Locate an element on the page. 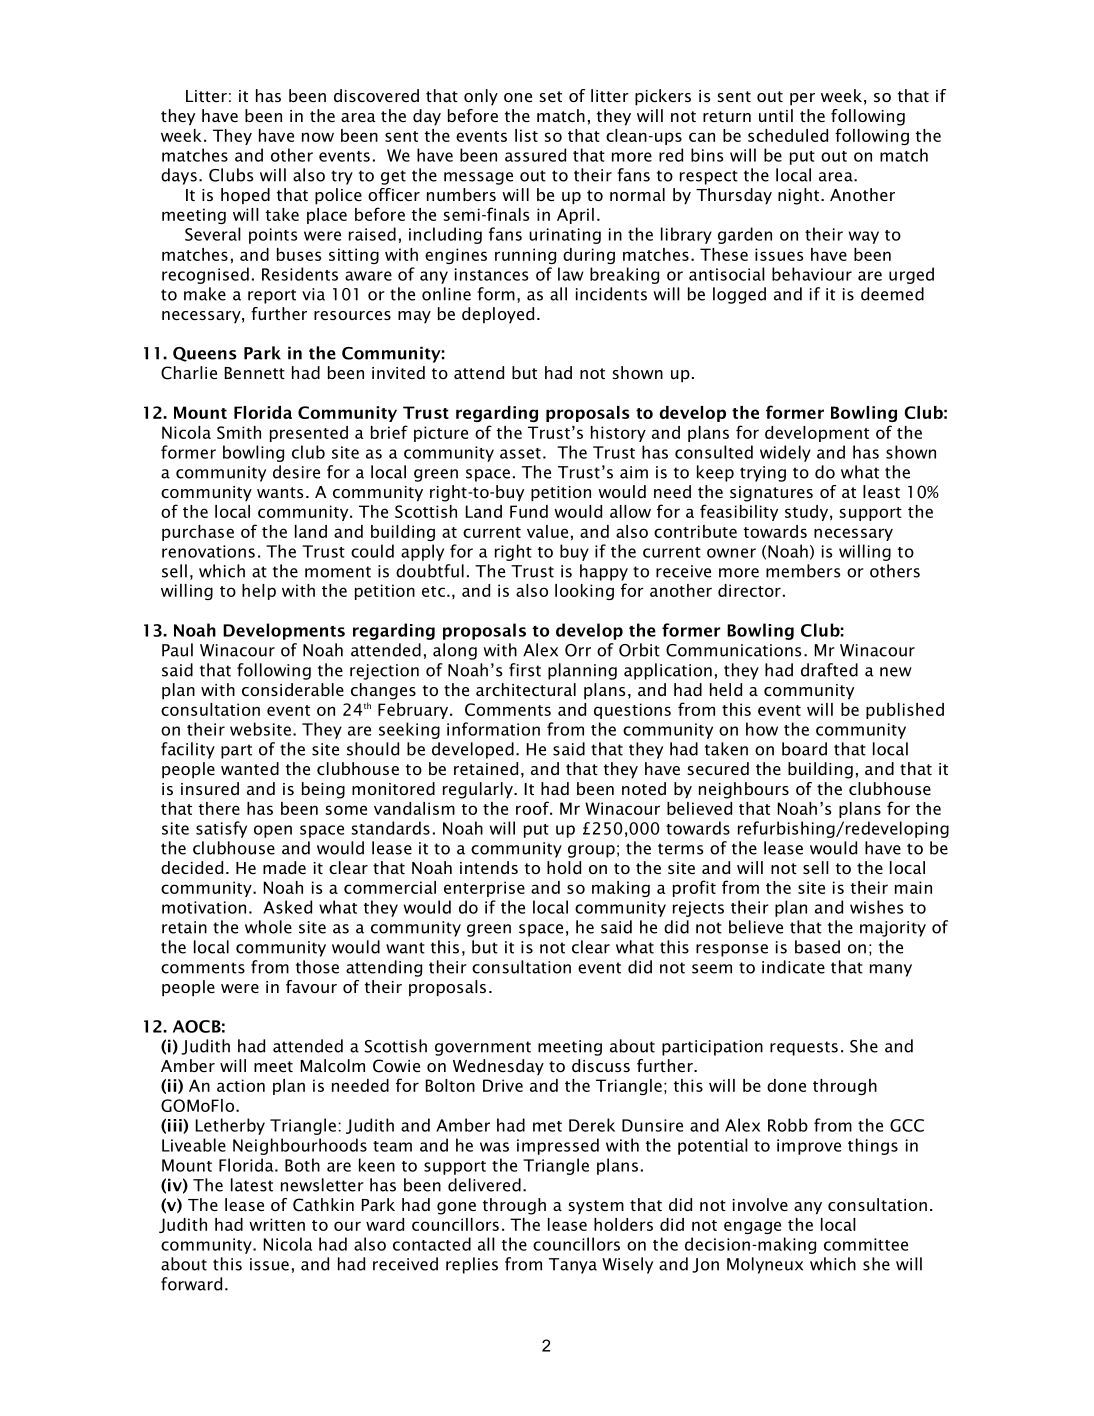 This page has width=1094, height=1416. scheduled is located at coordinates (788, 135).
